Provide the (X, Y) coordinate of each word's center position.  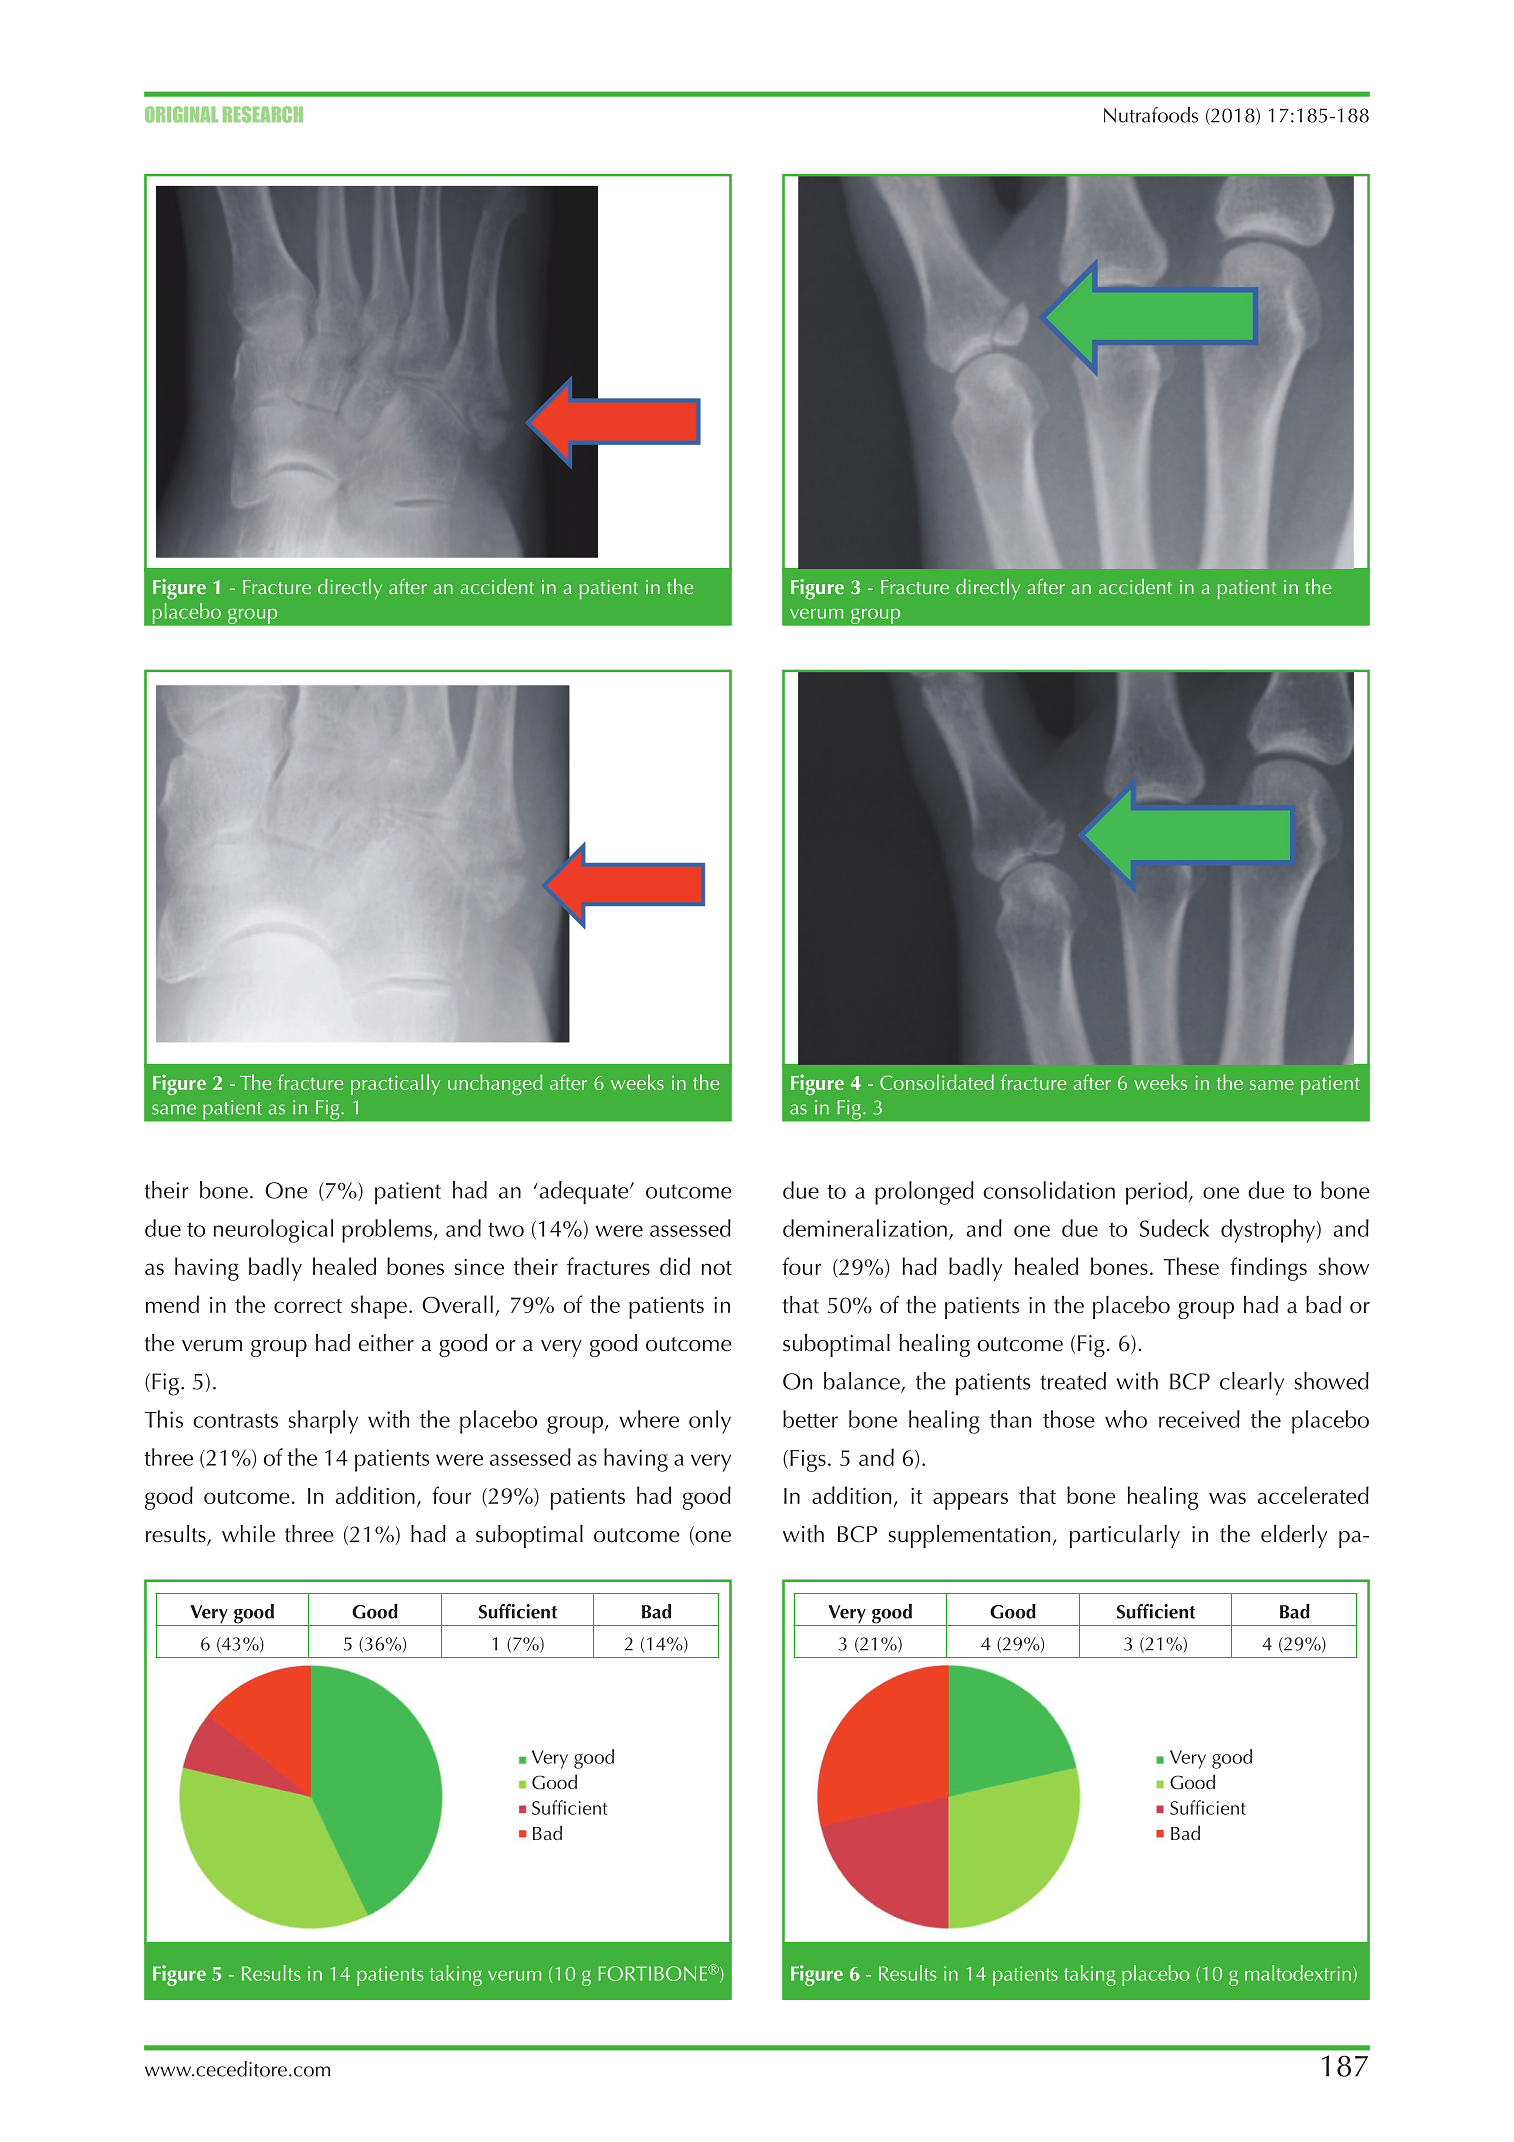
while (248, 1534)
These (1191, 1266)
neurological (273, 1231)
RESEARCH (263, 114)
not (716, 1268)
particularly (1125, 1536)
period (1156, 1193)
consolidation (1049, 1190)
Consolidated (937, 1082)
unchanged (495, 1084)
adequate (584, 1193)
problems (387, 1231)
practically (395, 1084)
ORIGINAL (181, 114)
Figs (808, 1461)
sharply (323, 1422)
